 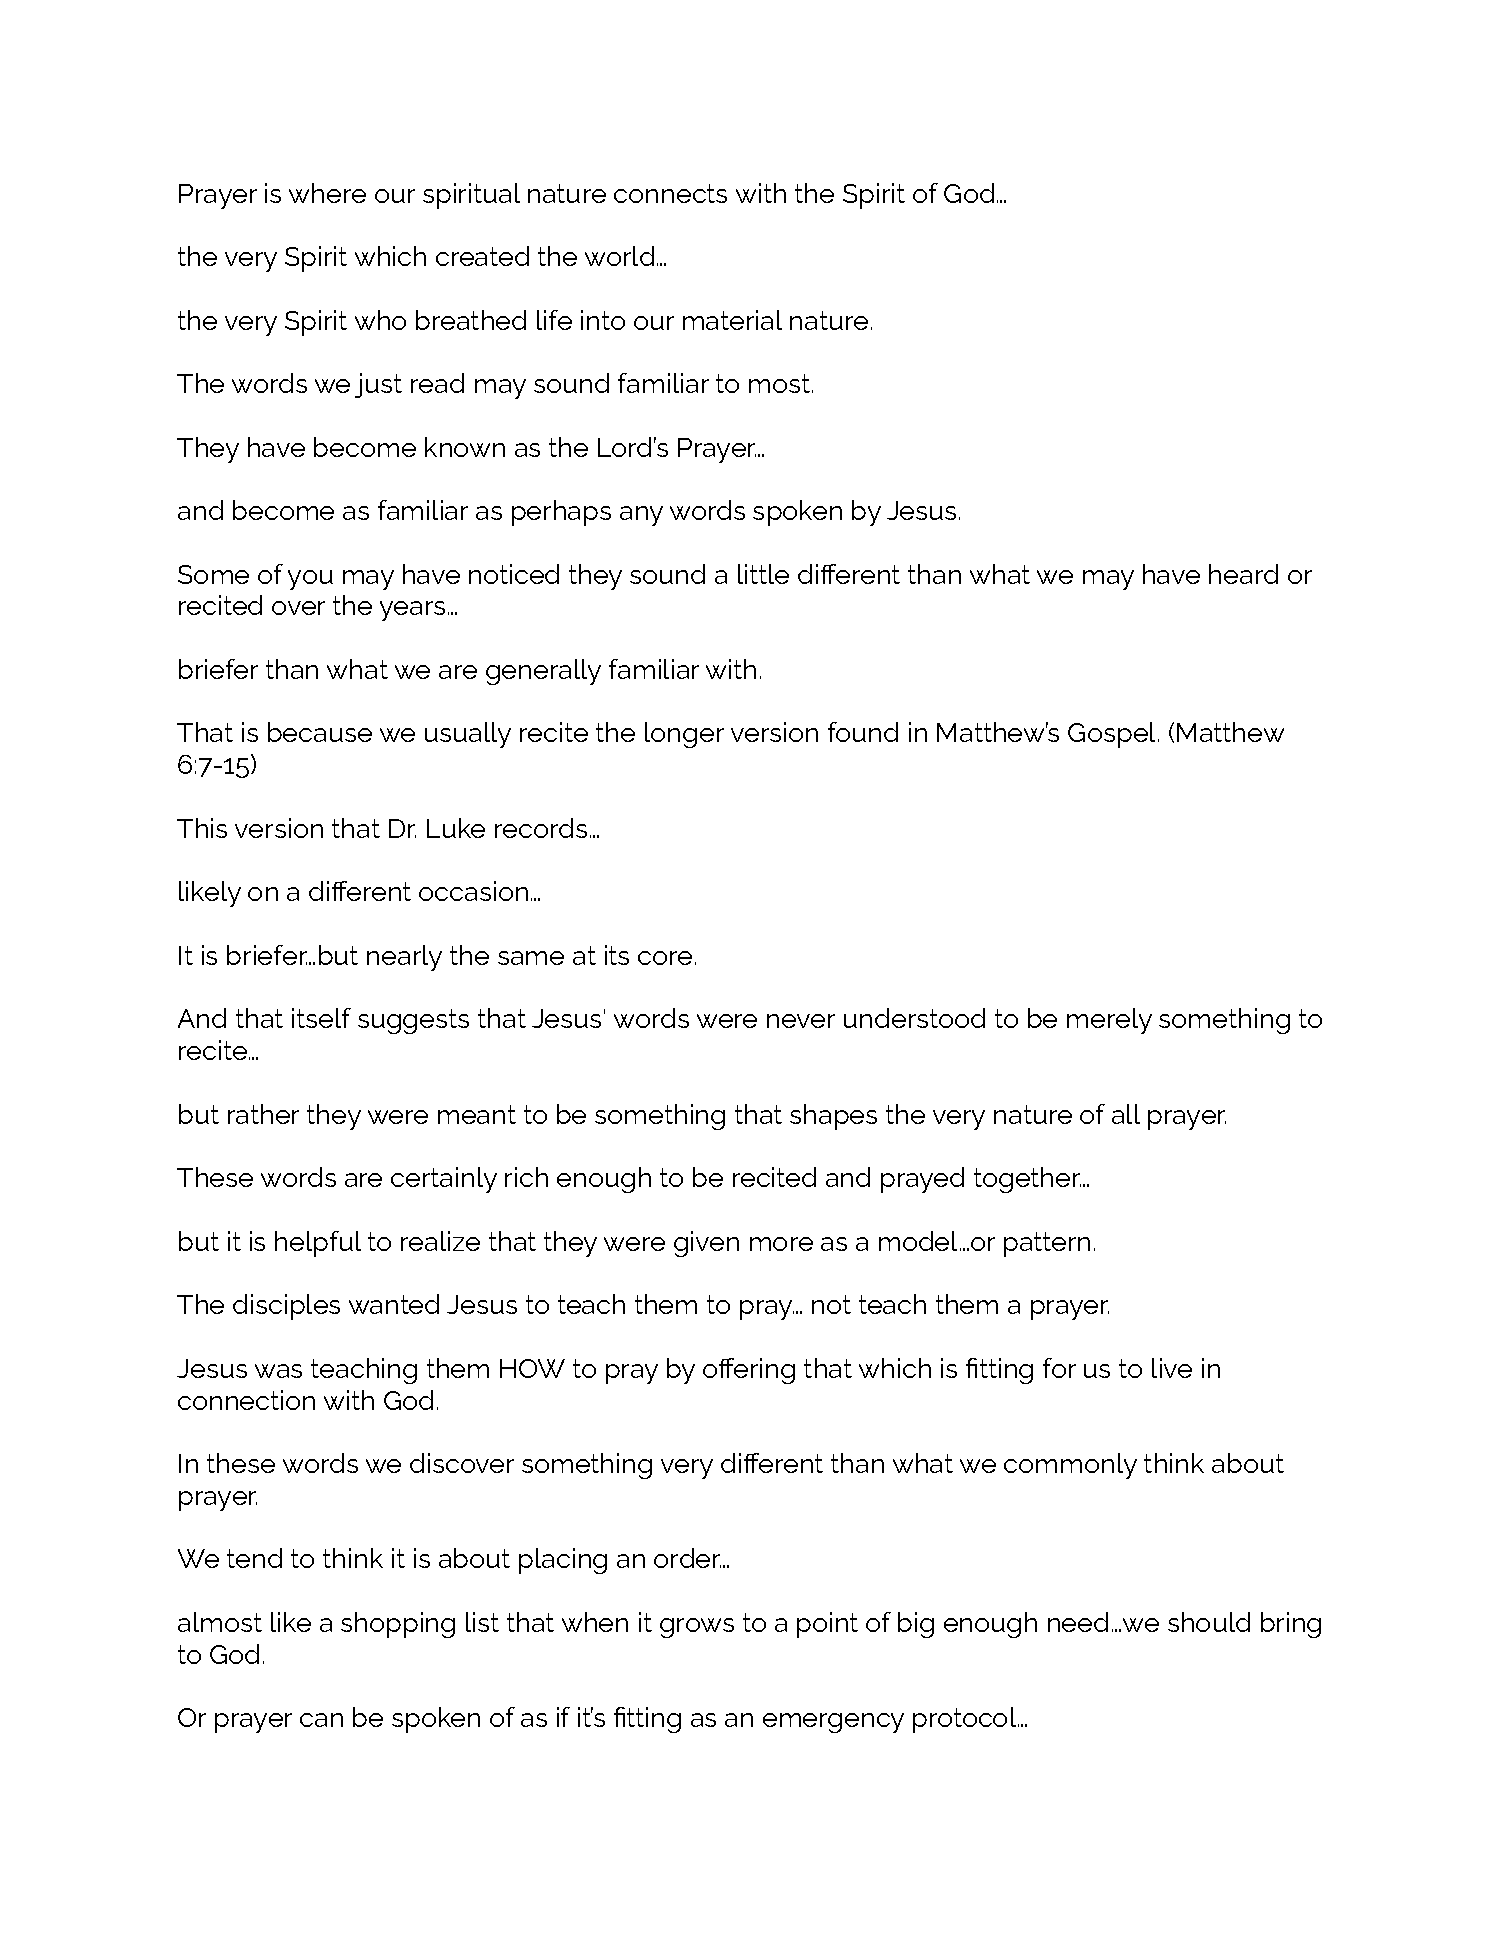 I want to click on Gospel, so click(x=1111, y=735).
